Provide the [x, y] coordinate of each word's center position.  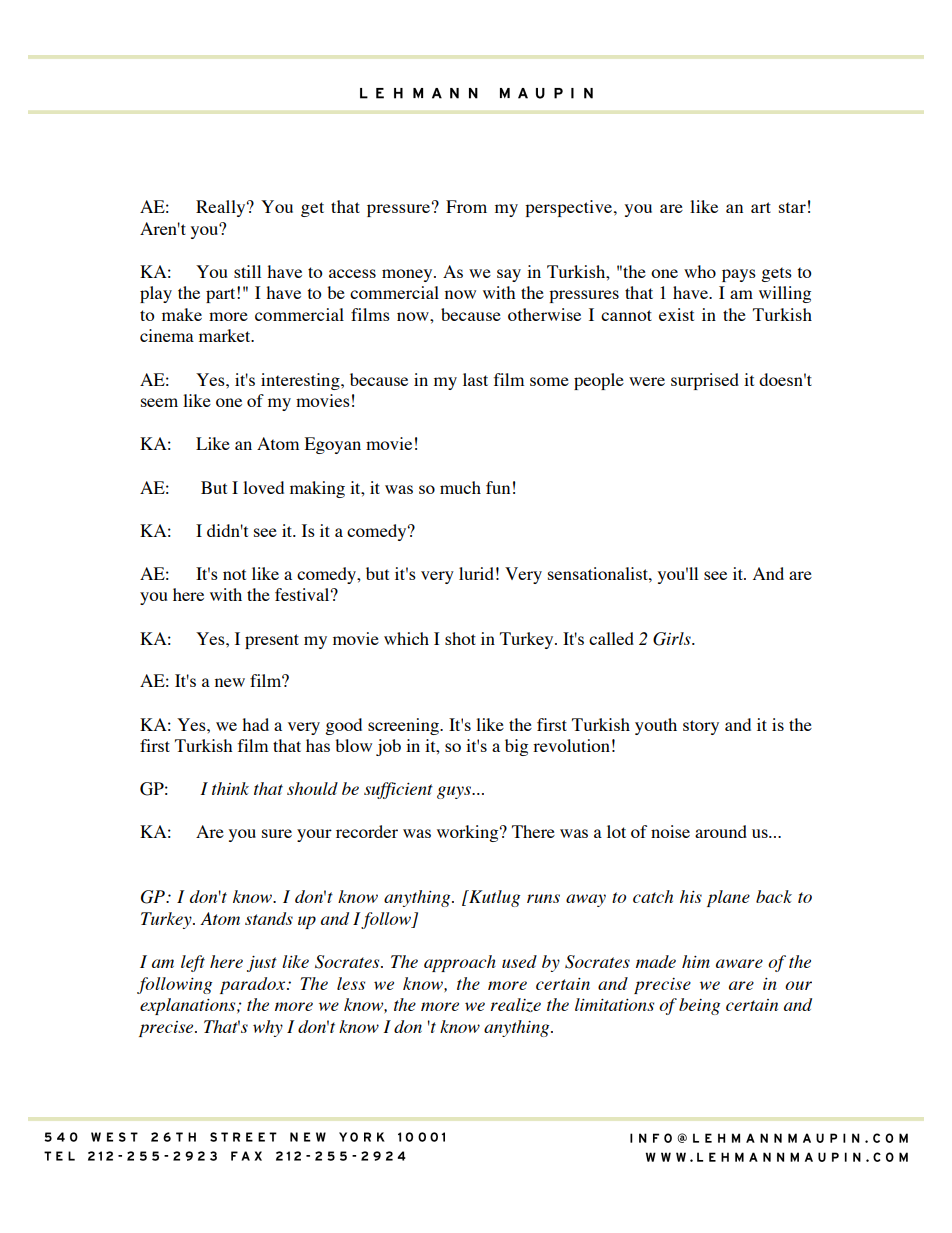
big [516, 747]
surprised [705, 381]
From [466, 206]
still [247, 271]
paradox [254, 985]
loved [263, 487]
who [700, 271]
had [255, 724]
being [699, 1006]
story [701, 727]
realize [516, 1005]
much [460, 487]
